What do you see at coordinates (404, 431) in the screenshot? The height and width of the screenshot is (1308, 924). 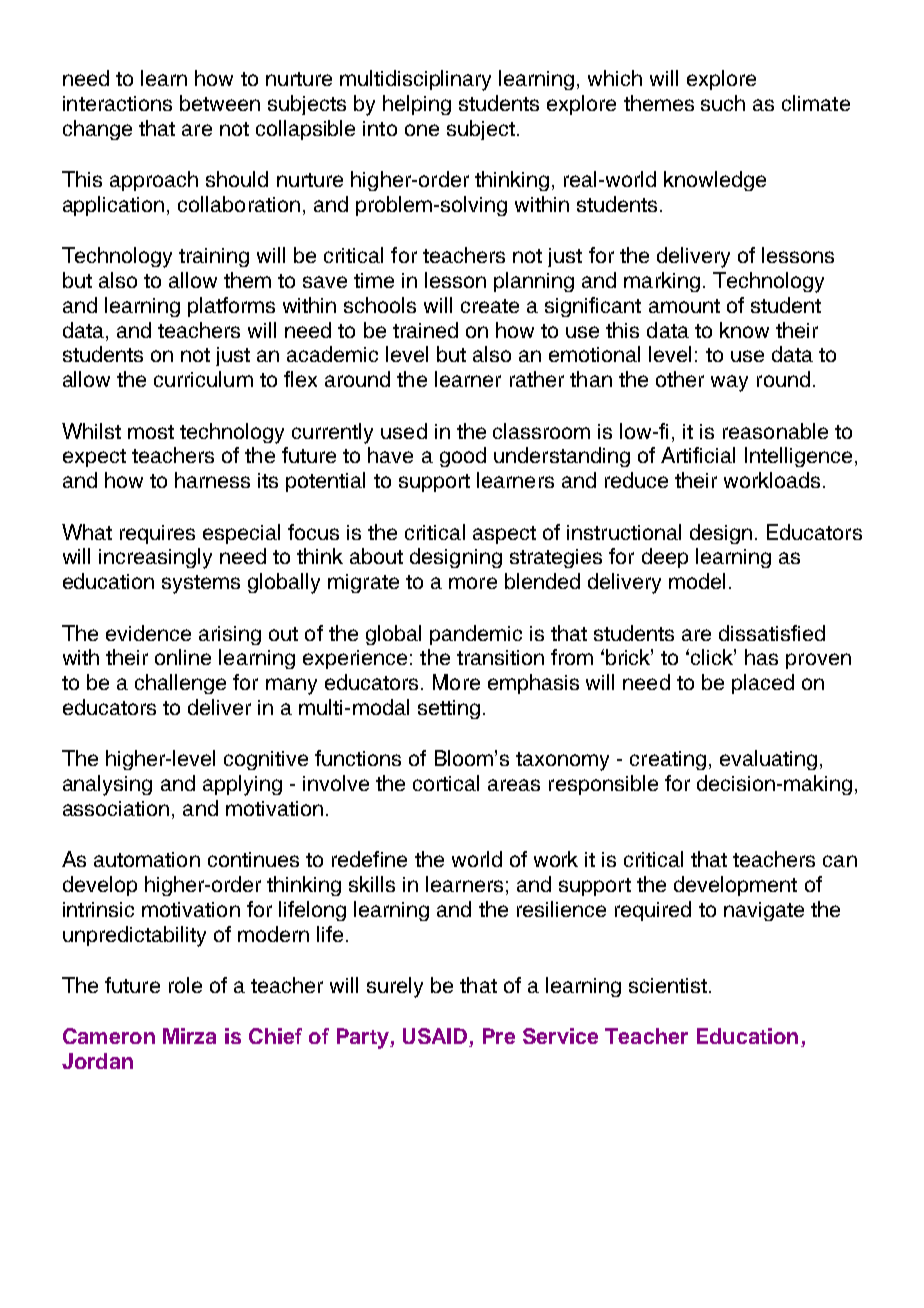 I see `used` at bounding box center [404, 431].
